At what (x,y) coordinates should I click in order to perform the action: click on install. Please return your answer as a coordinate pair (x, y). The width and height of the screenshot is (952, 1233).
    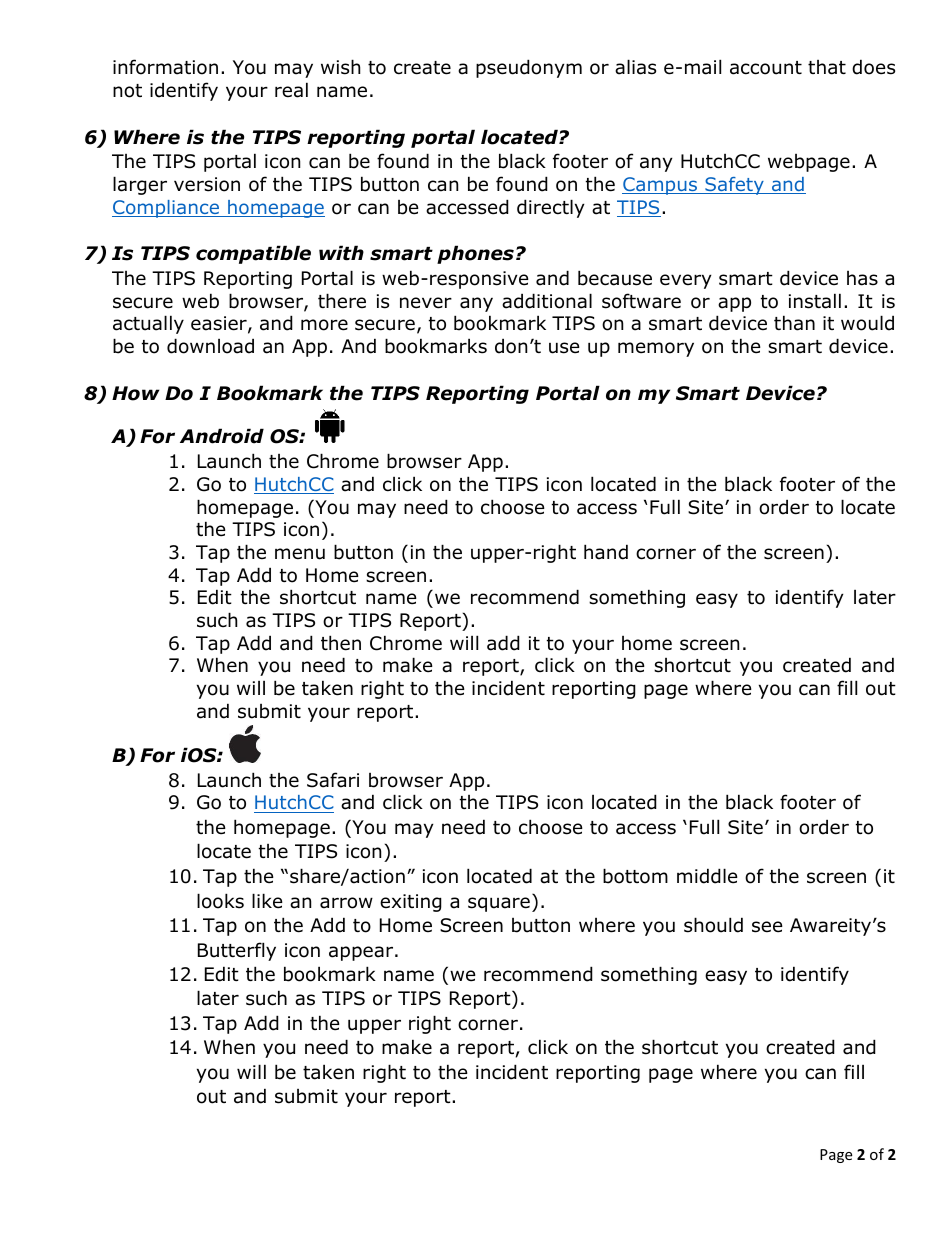
    Looking at the image, I should click on (815, 301).
